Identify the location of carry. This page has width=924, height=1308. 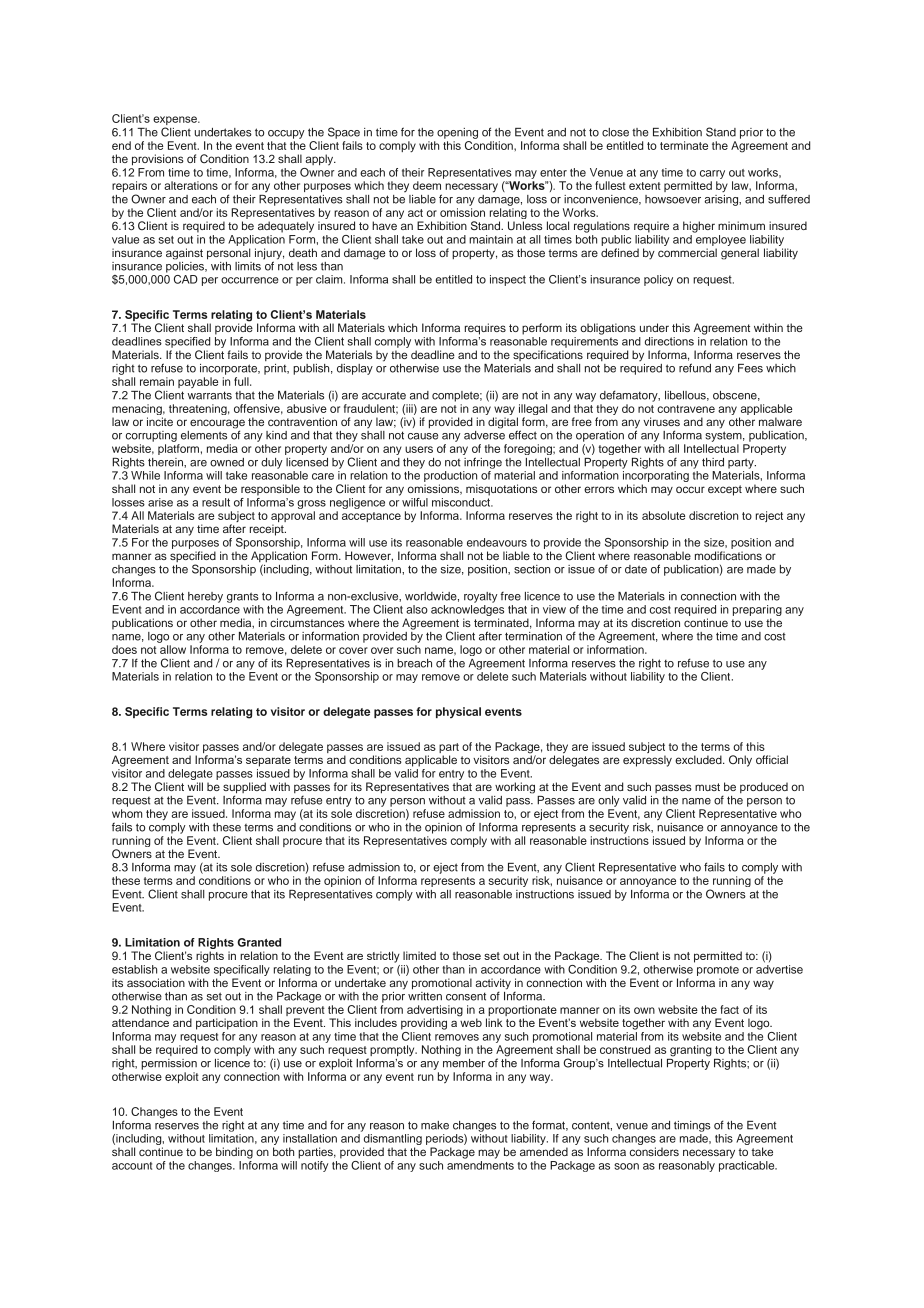
(712, 174).
